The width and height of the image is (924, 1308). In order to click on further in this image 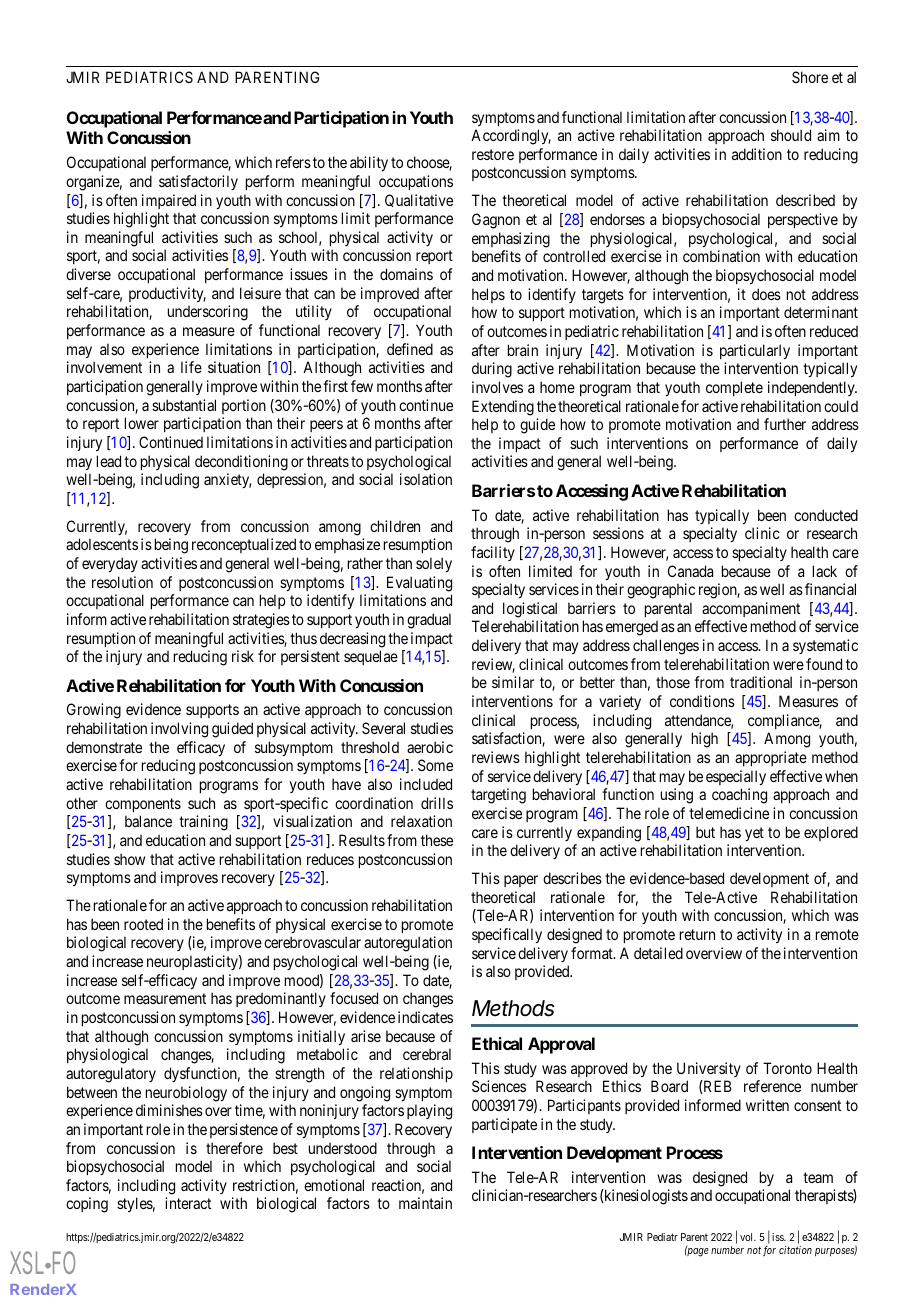, I will do `click(785, 424)`.
